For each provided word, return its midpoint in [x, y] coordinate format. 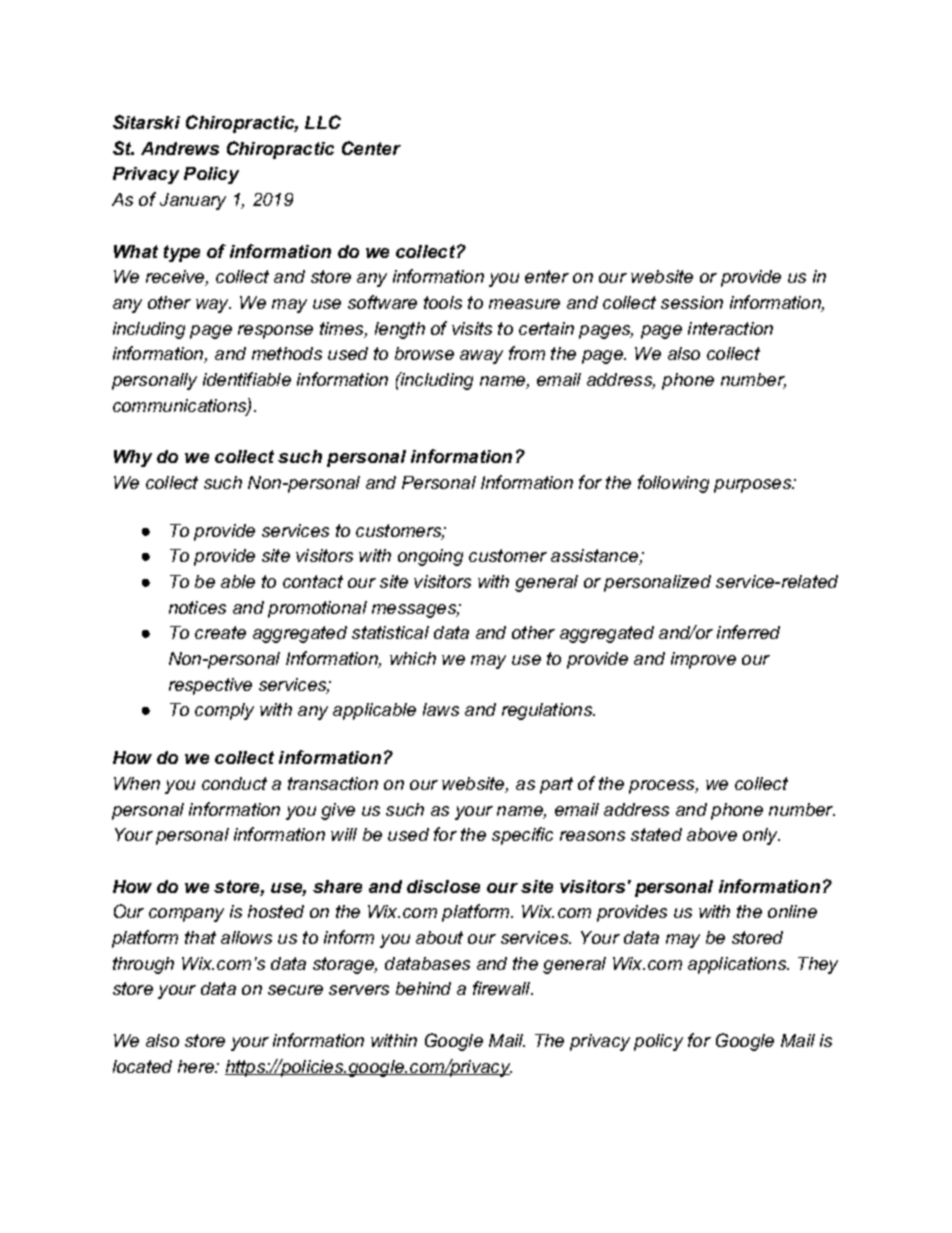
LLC [323, 122]
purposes [754, 486]
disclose [443, 886]
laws [441, 709]
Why [133, 458]
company [186, 915]
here [197, 1066]
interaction [730, 328]
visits [472, 328]
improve [703, 660]
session [692, 302]
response [275, 332]
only [761, 836]
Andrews [180, 148]
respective [210, 686]
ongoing [430, 557]
